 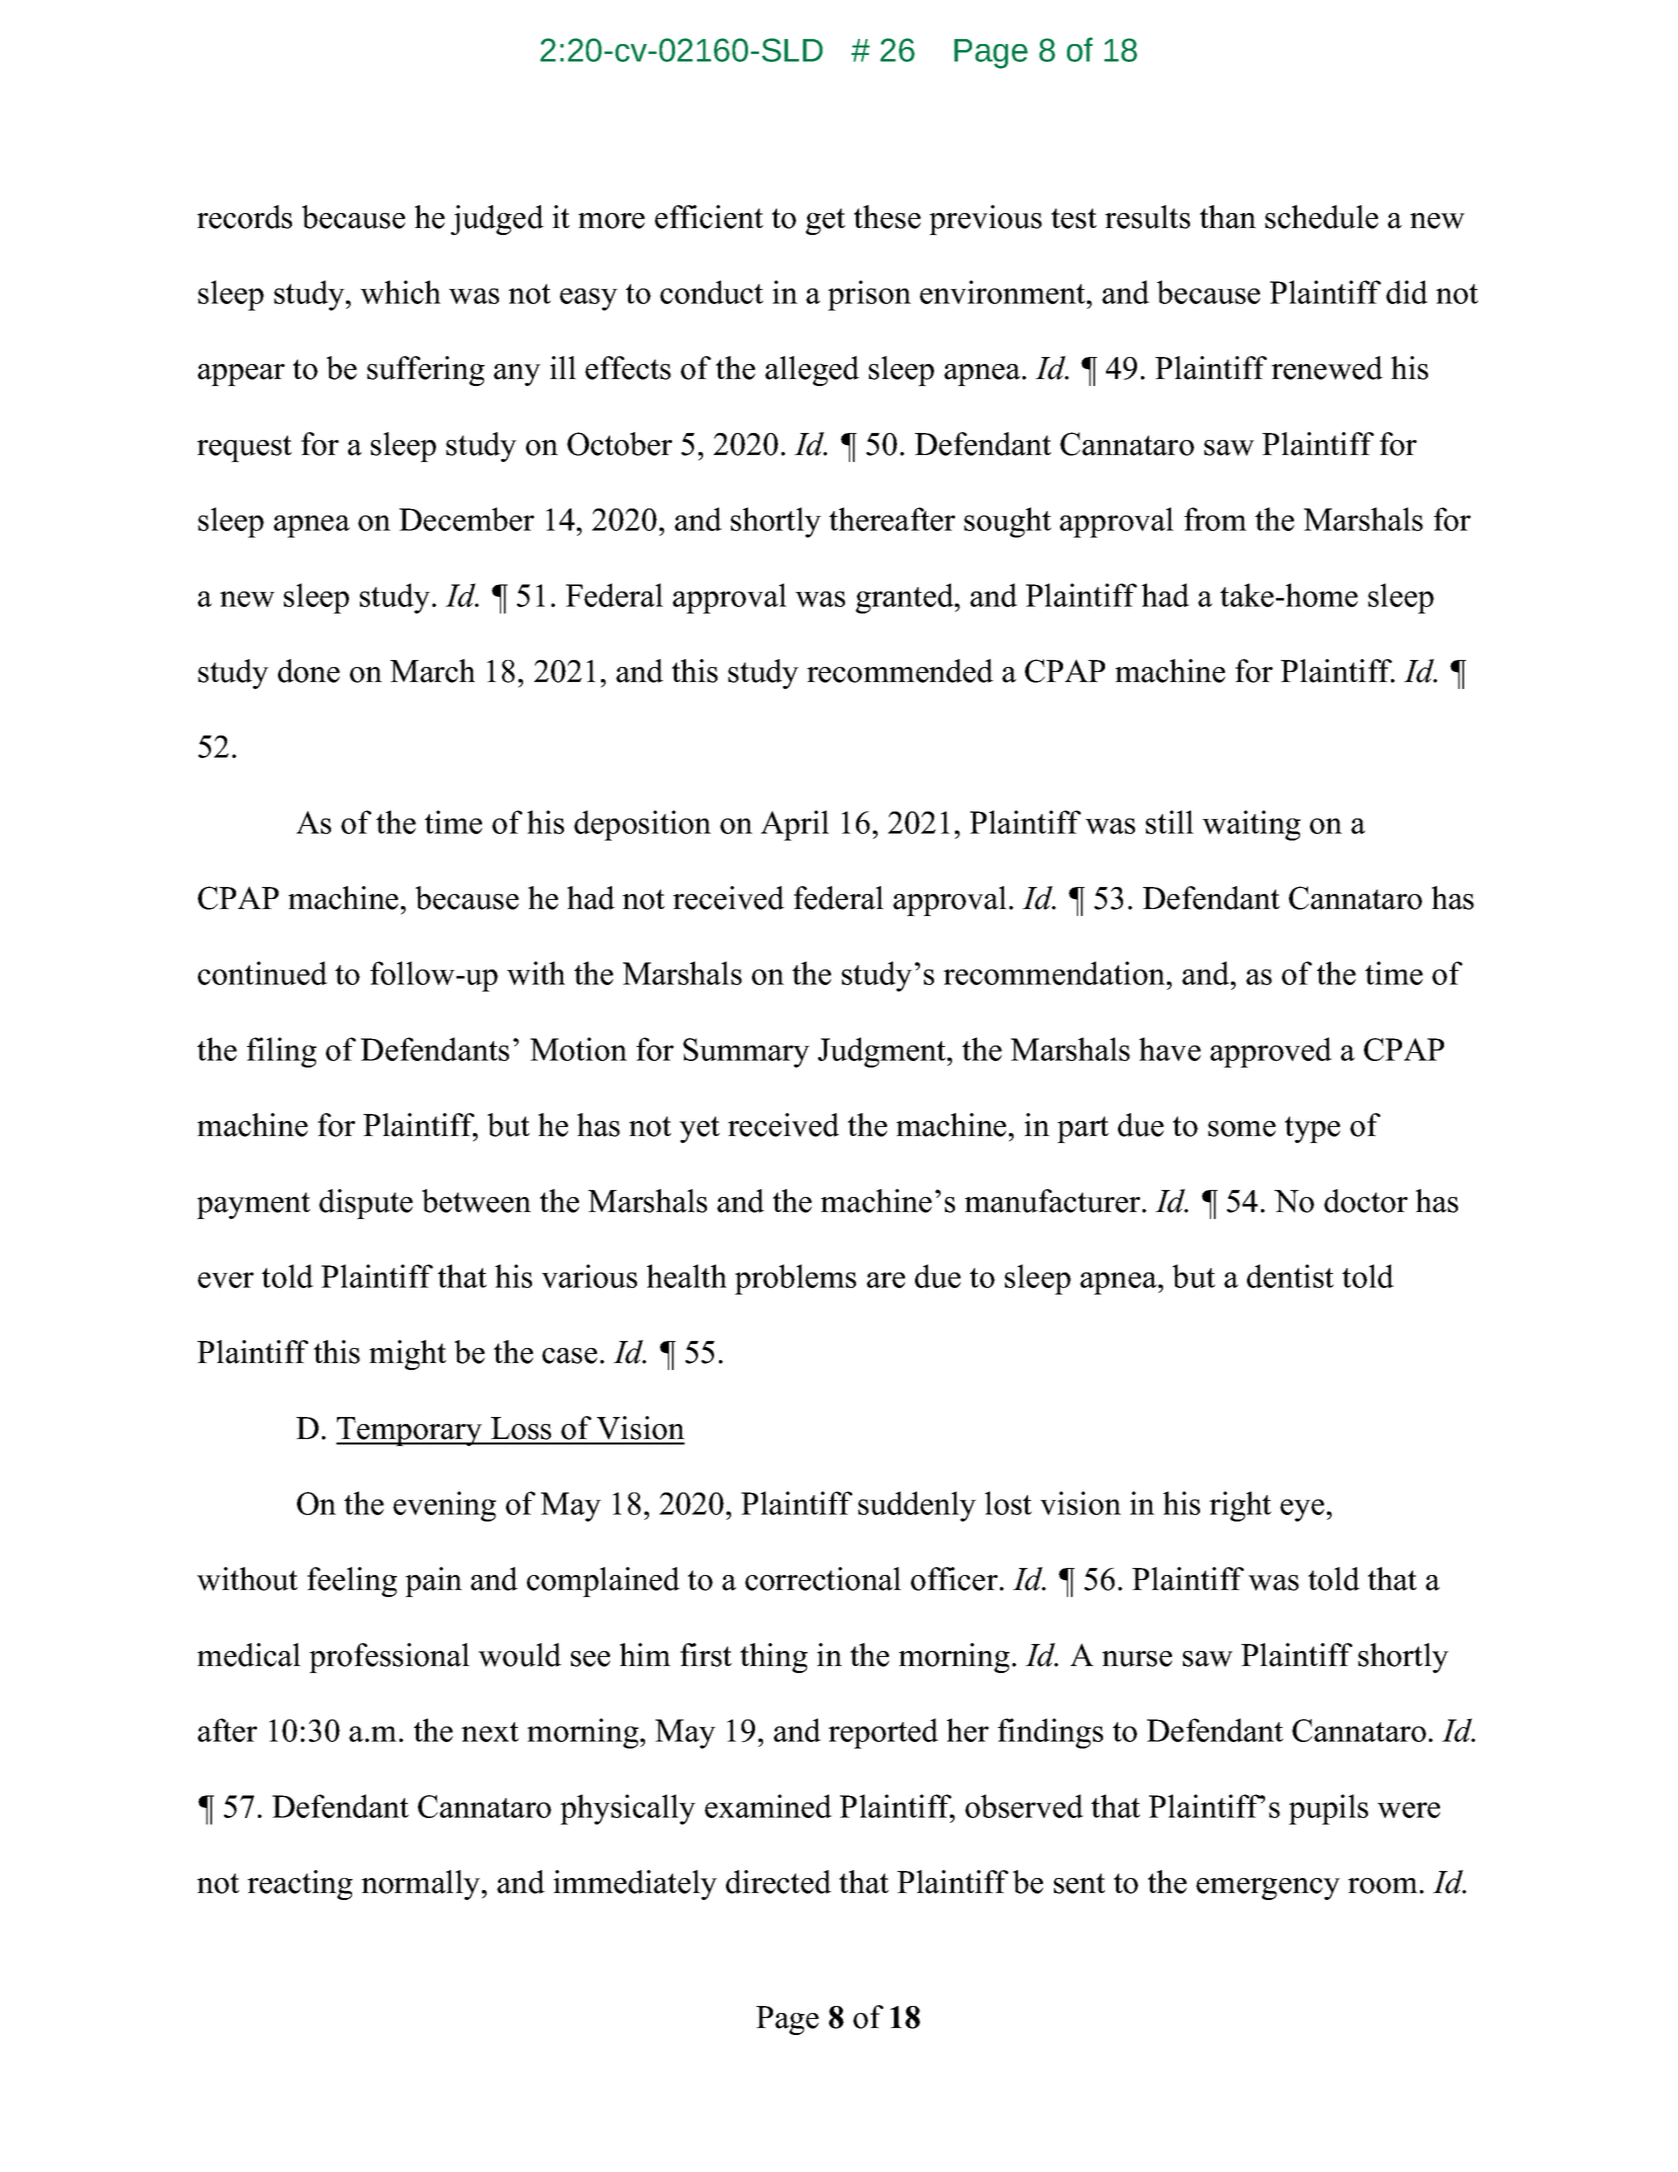 I want to click on get, so click(x=825, y=221).
